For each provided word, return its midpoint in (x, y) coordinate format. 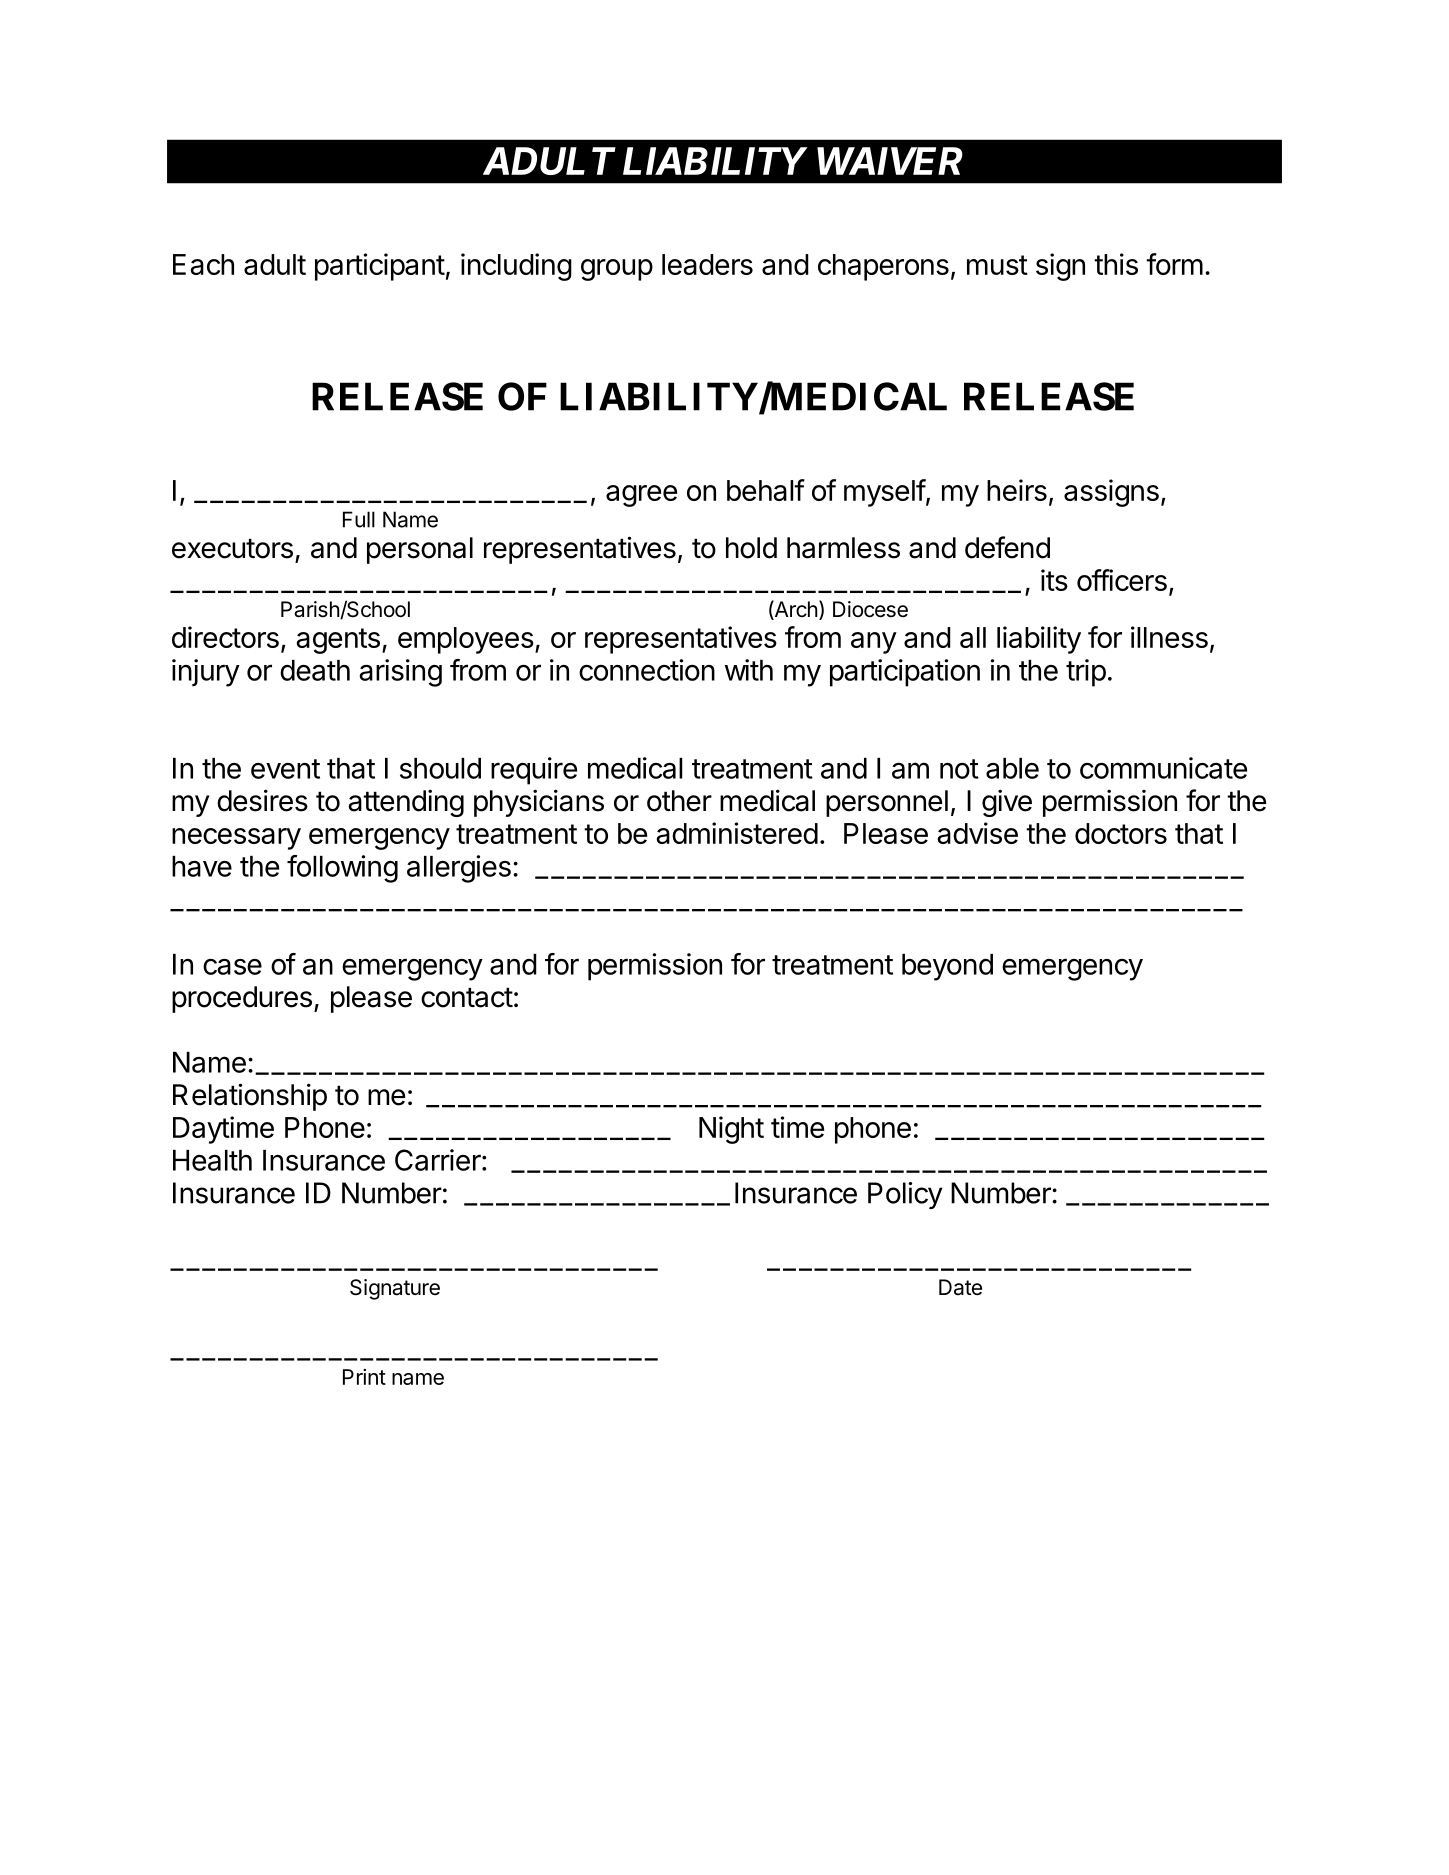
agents (338, 641)
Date (960, 1287)
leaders (707, 264)
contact (467, 997)
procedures (242, 999)
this (1116, 264)
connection (647, 670)
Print (364, 1377)
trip (1086, 673)
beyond (947, 967)
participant (380, 267)
